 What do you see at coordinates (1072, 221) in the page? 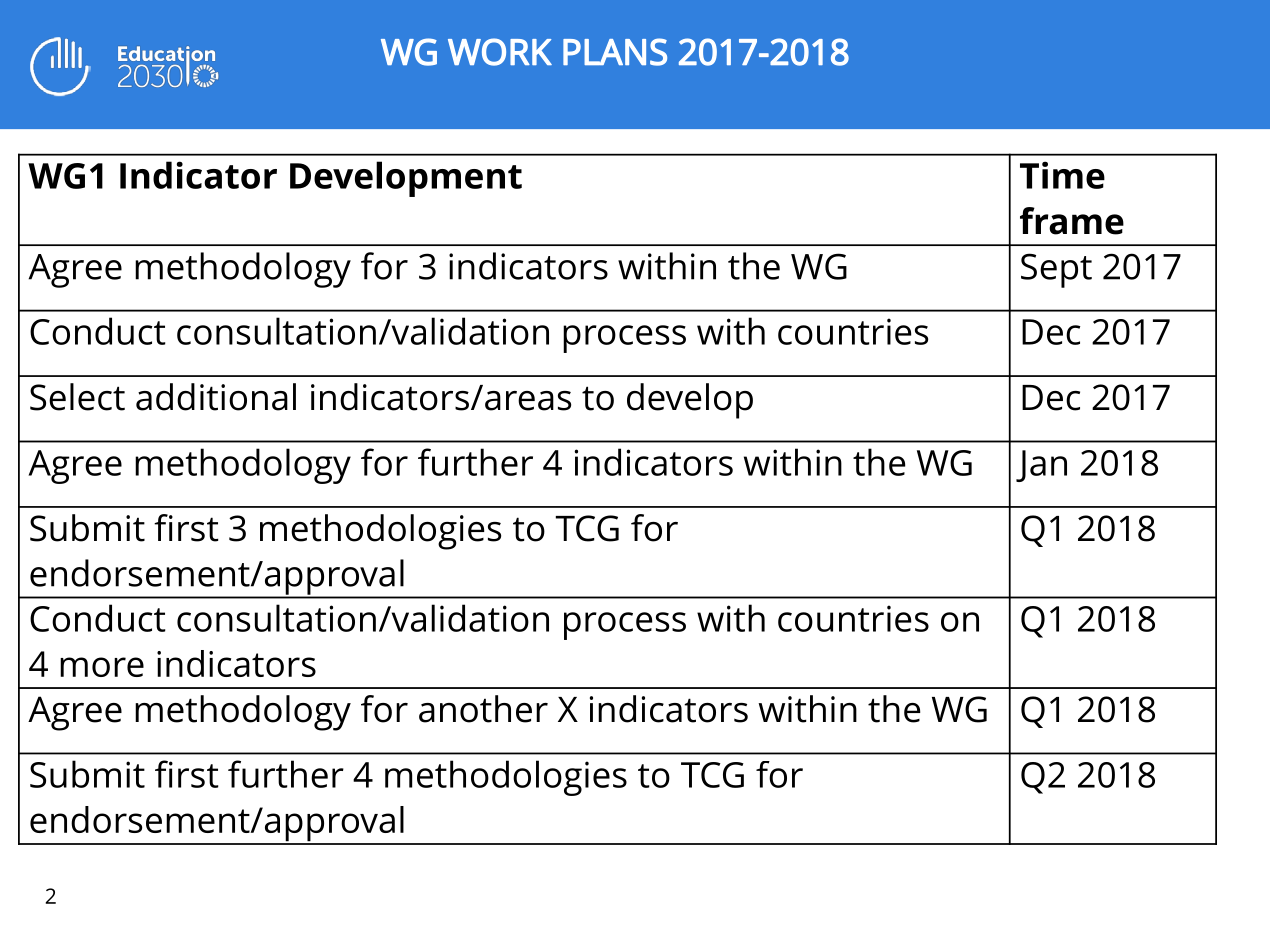
I see `frame` at bounding box center [1072, 221].
